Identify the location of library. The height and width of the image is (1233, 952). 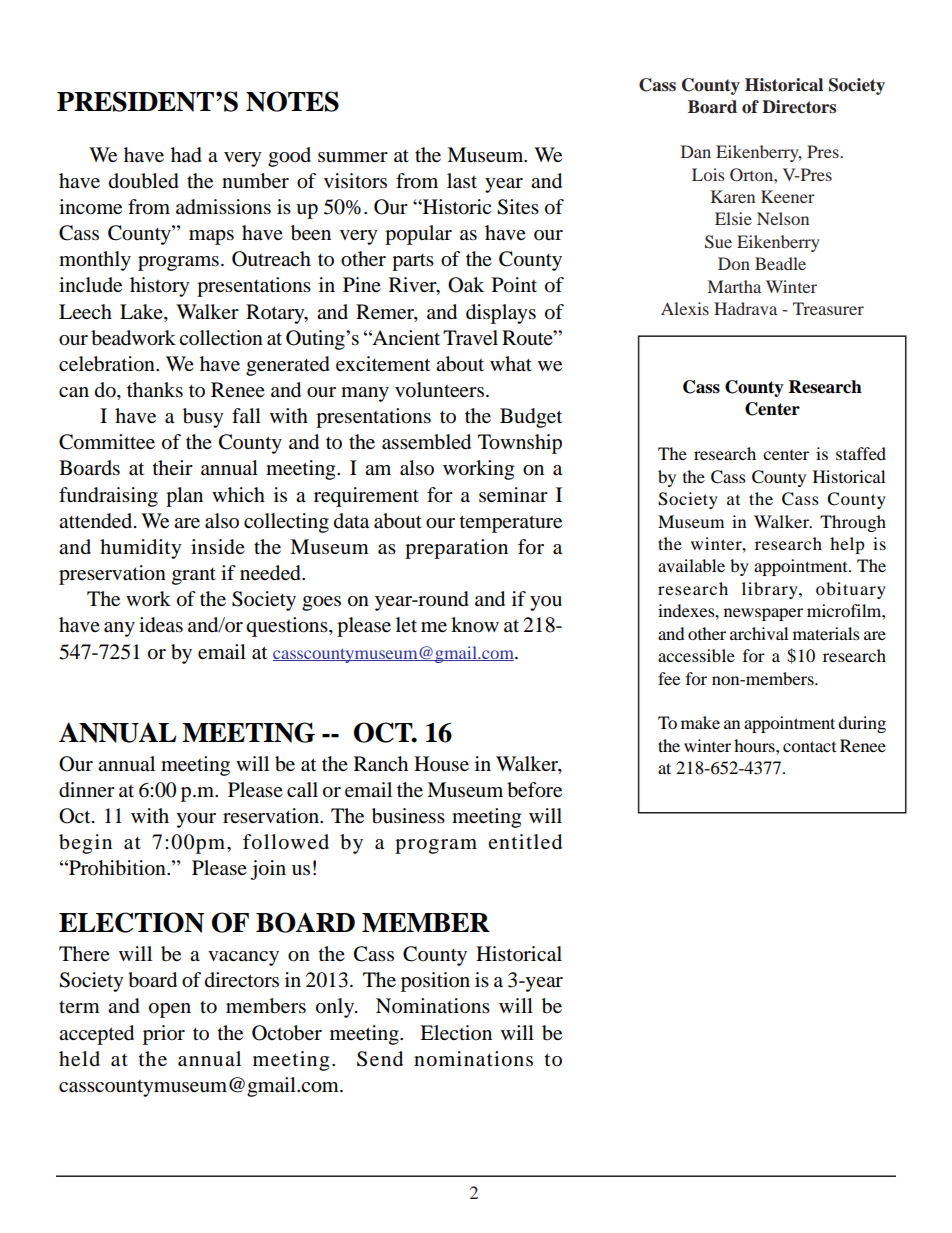
(771, 590).
